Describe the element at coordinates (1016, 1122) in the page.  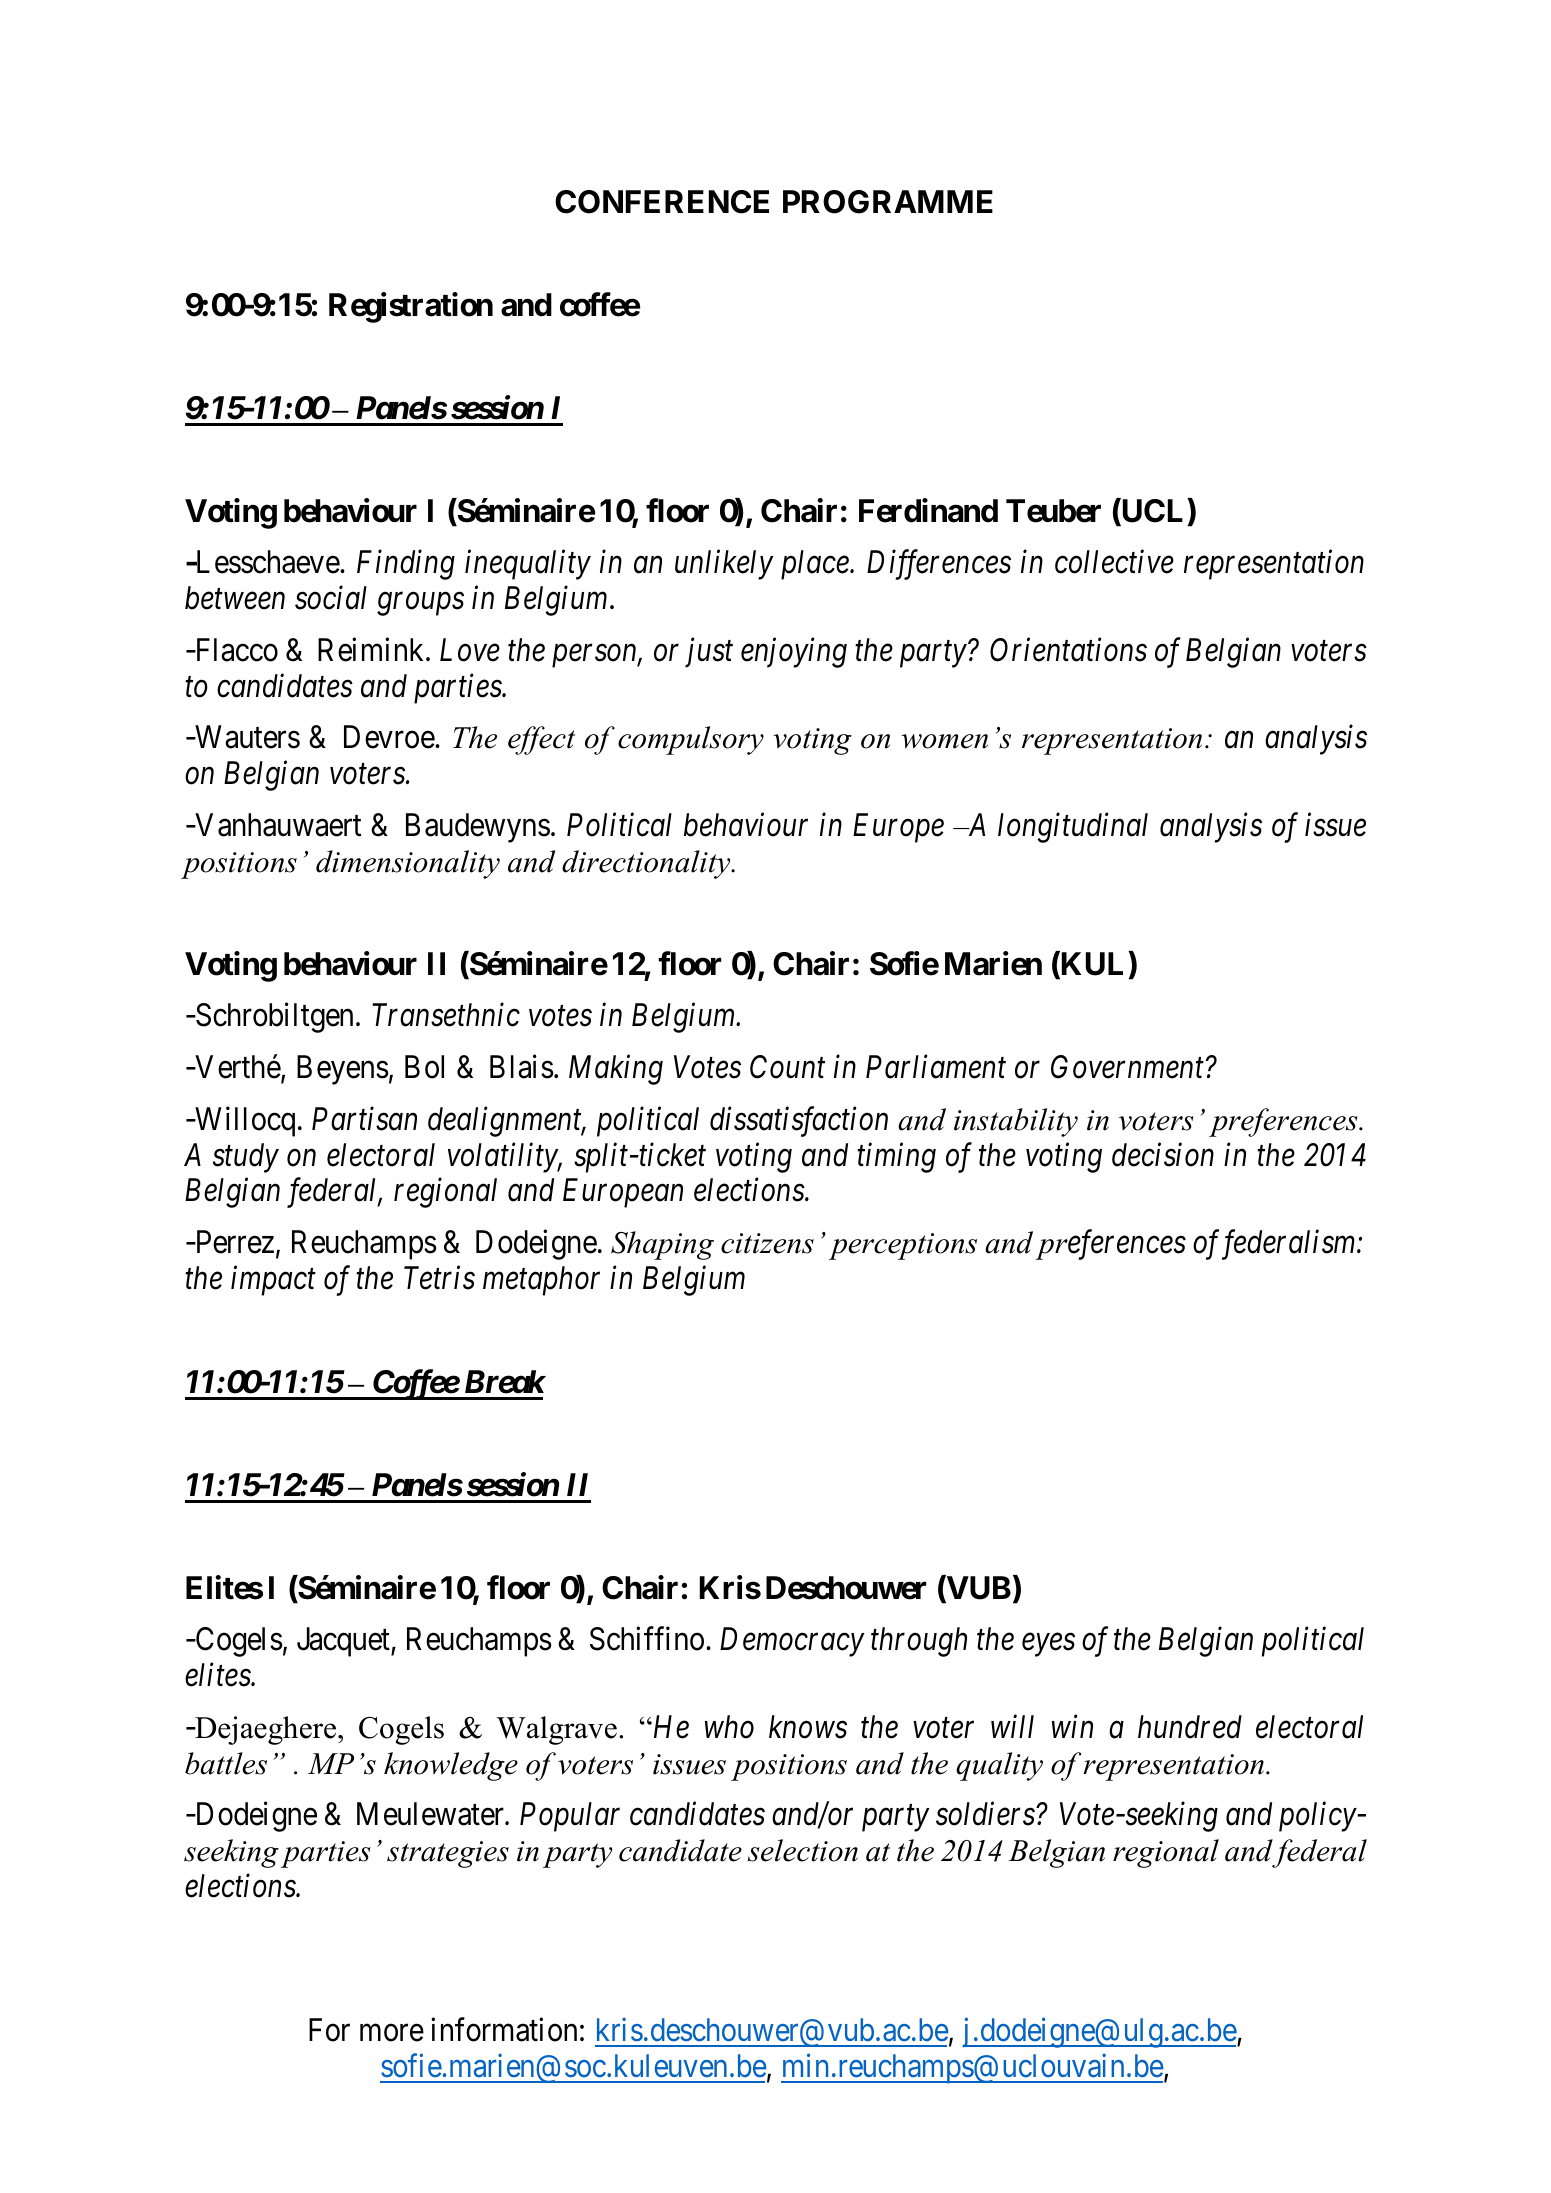
I see `instability` at that location.
